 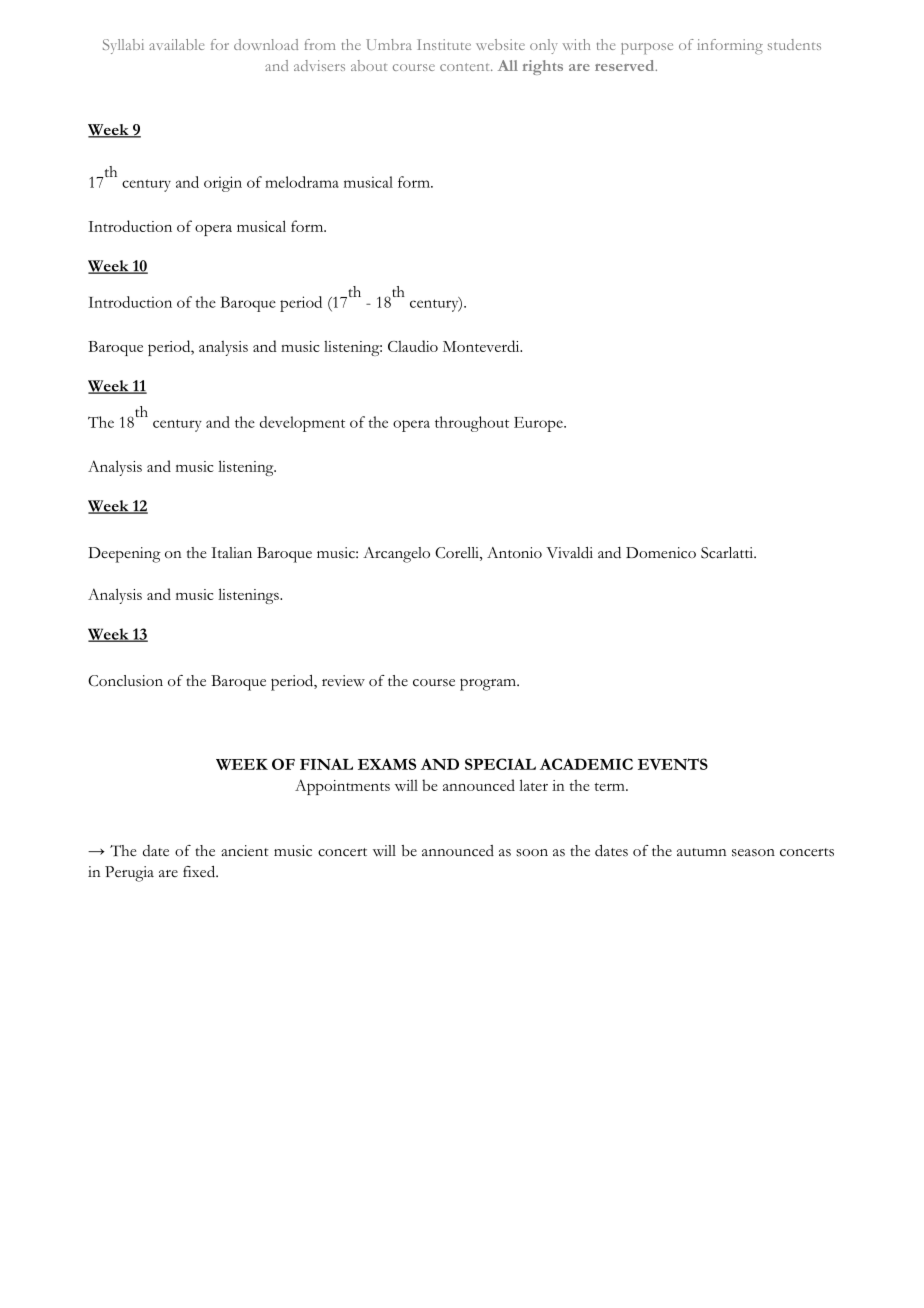 What do you see at coordinates (466, 67) in the screenshot?
I see `content` at bounding box center [466, 67].
